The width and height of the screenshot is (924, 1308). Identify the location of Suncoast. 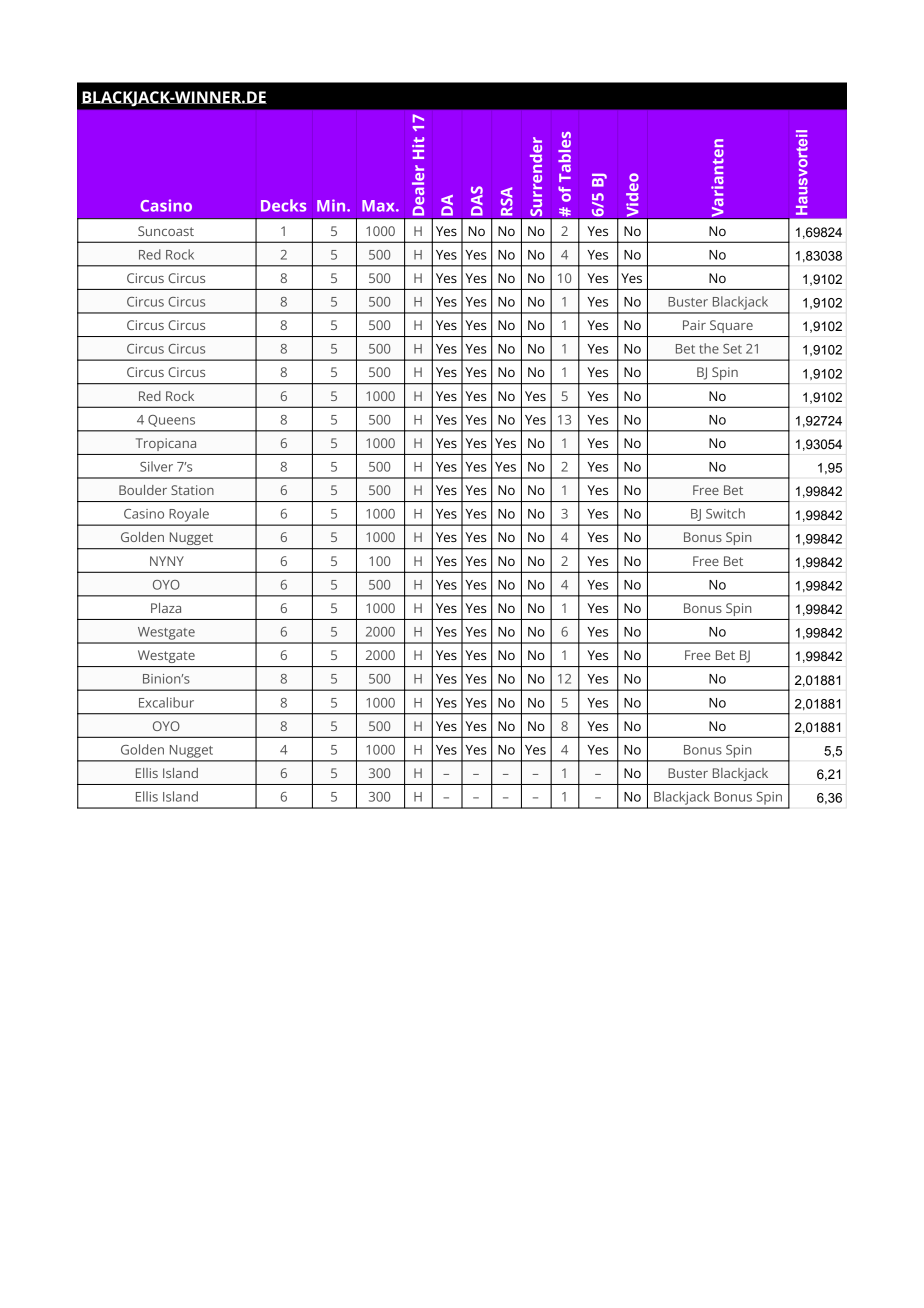
(166, 231).
